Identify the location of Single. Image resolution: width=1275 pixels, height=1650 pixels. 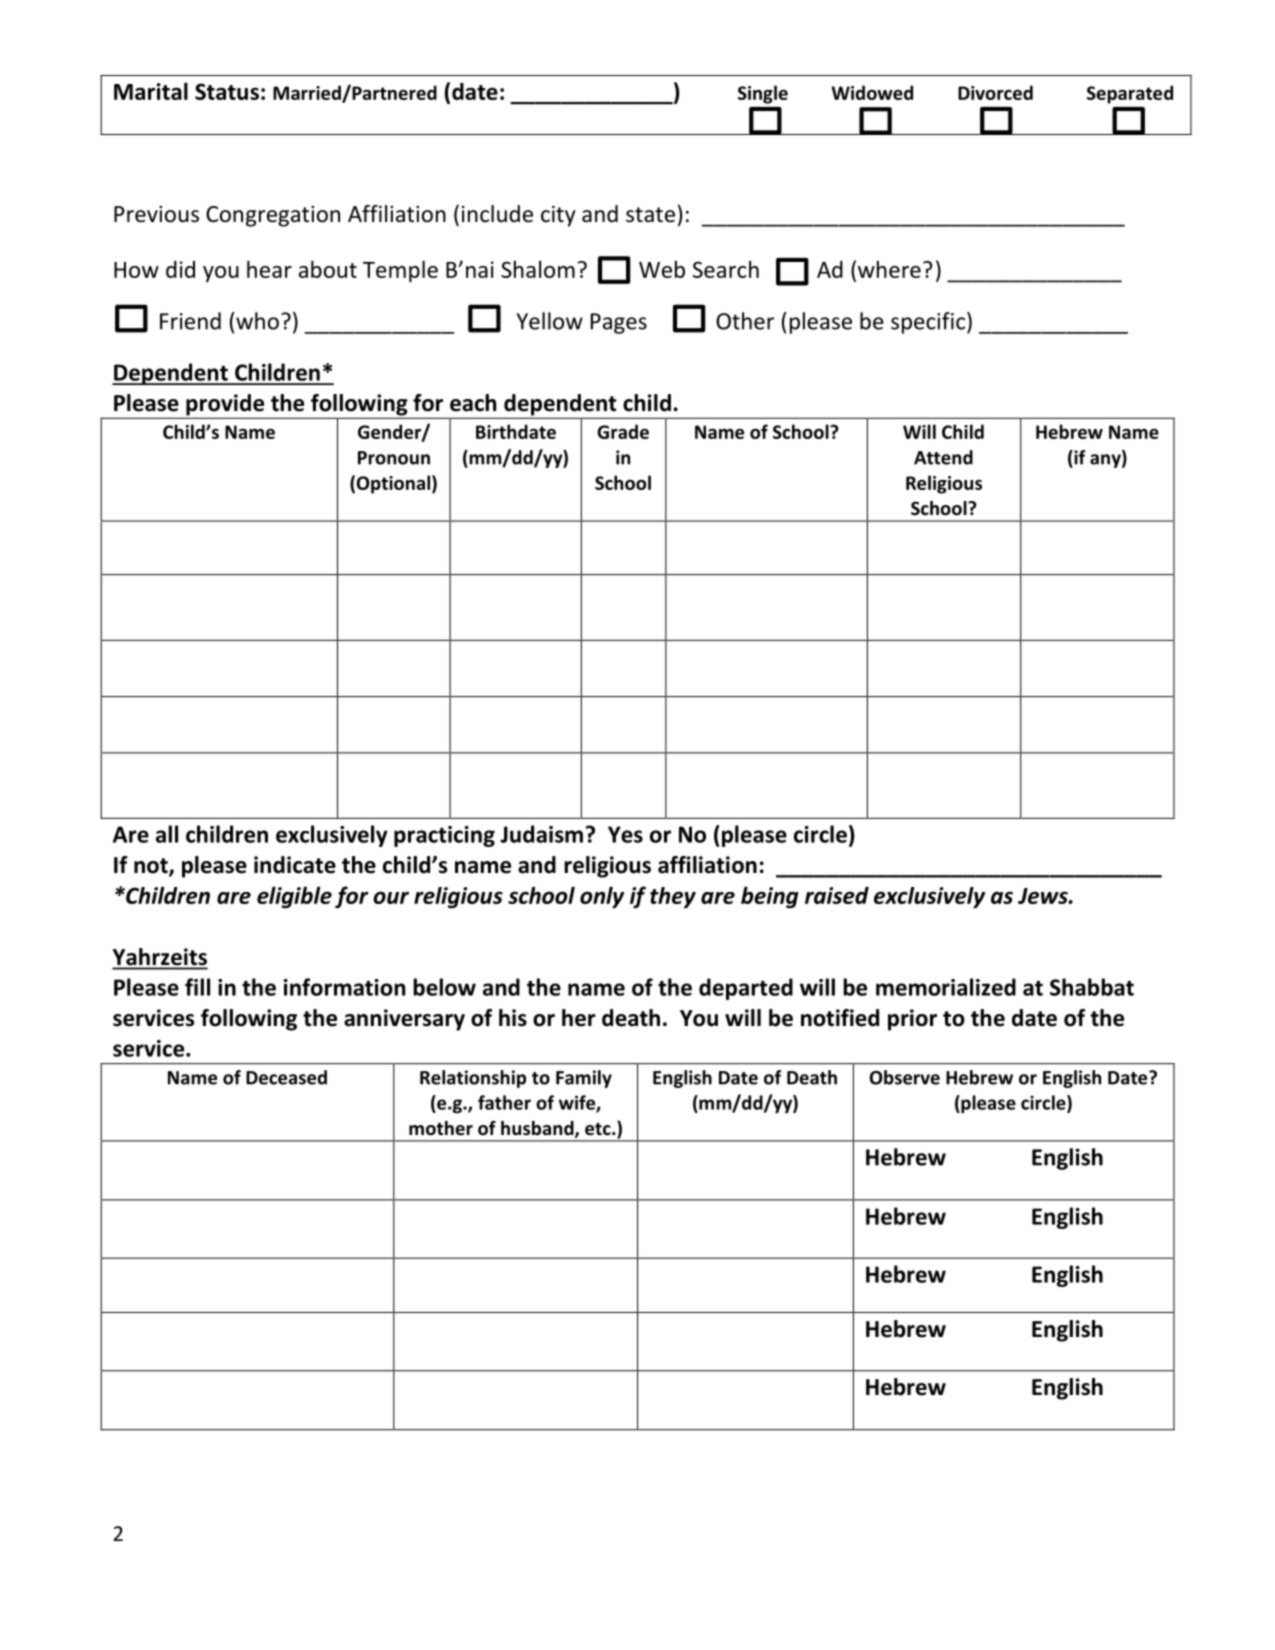
(763, 94).
